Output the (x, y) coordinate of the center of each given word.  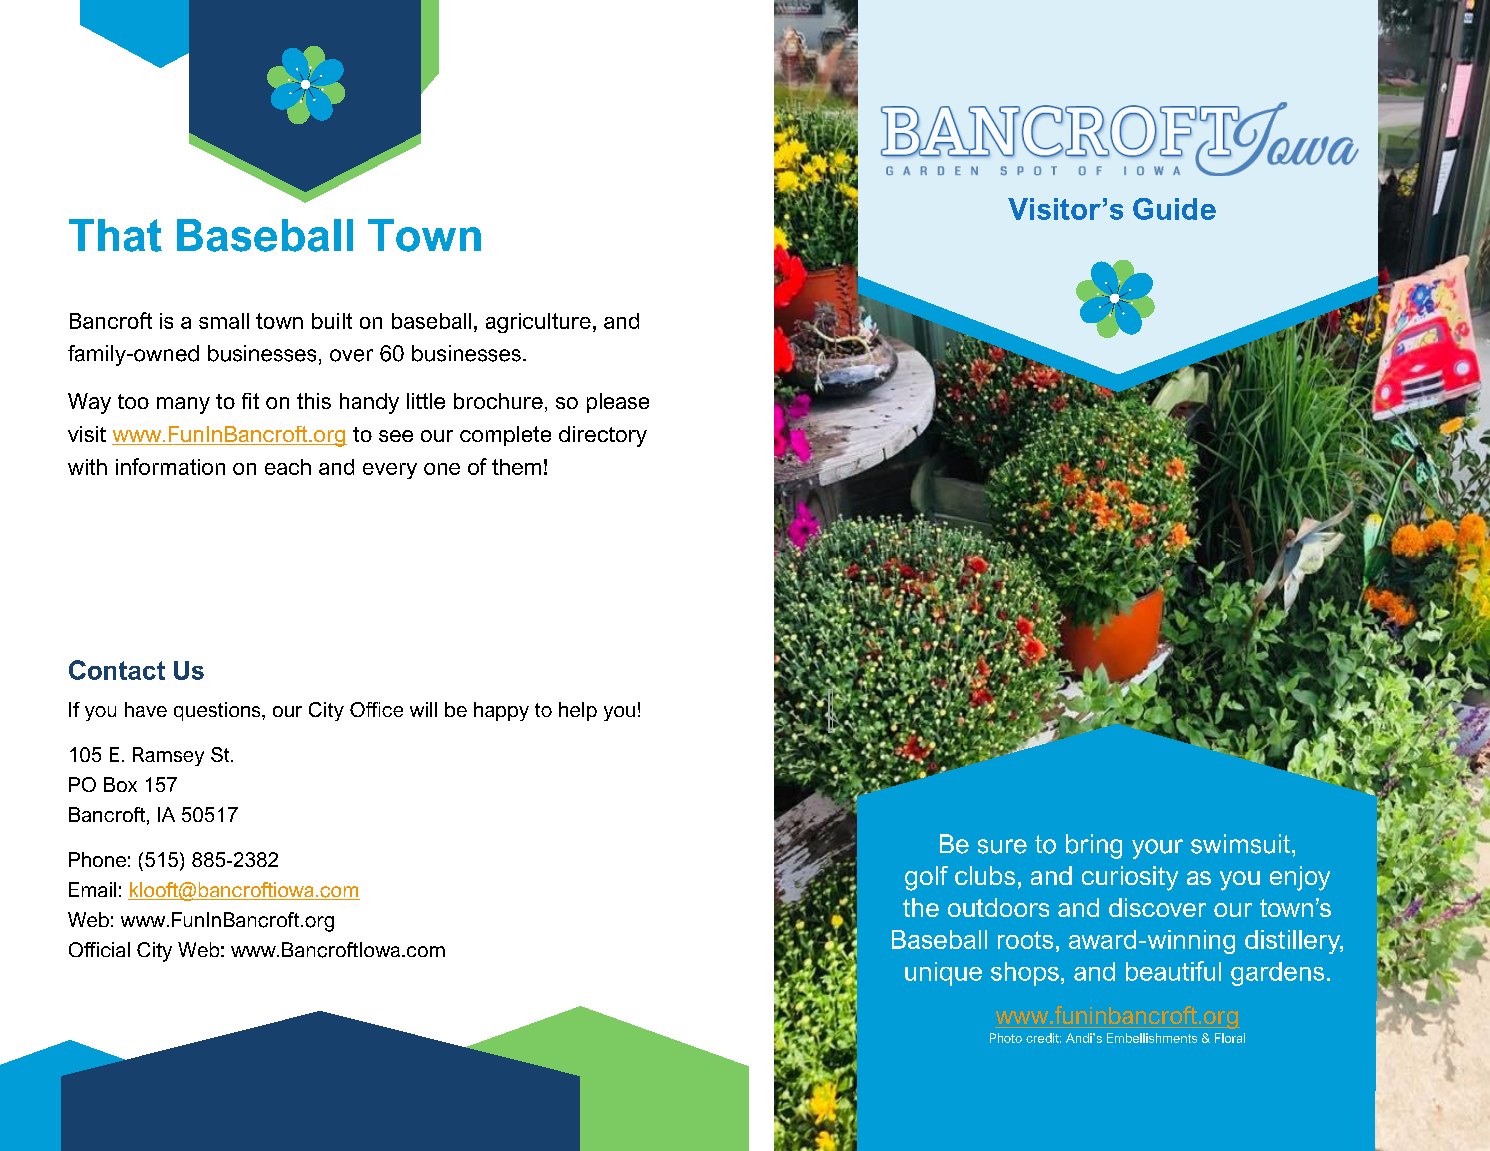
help (578, 711)
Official (99, 949)
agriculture (538, 323)
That (115, 235)
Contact (117, 670)
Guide (1174, 209)
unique (943, 974)
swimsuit (1242, 844)
